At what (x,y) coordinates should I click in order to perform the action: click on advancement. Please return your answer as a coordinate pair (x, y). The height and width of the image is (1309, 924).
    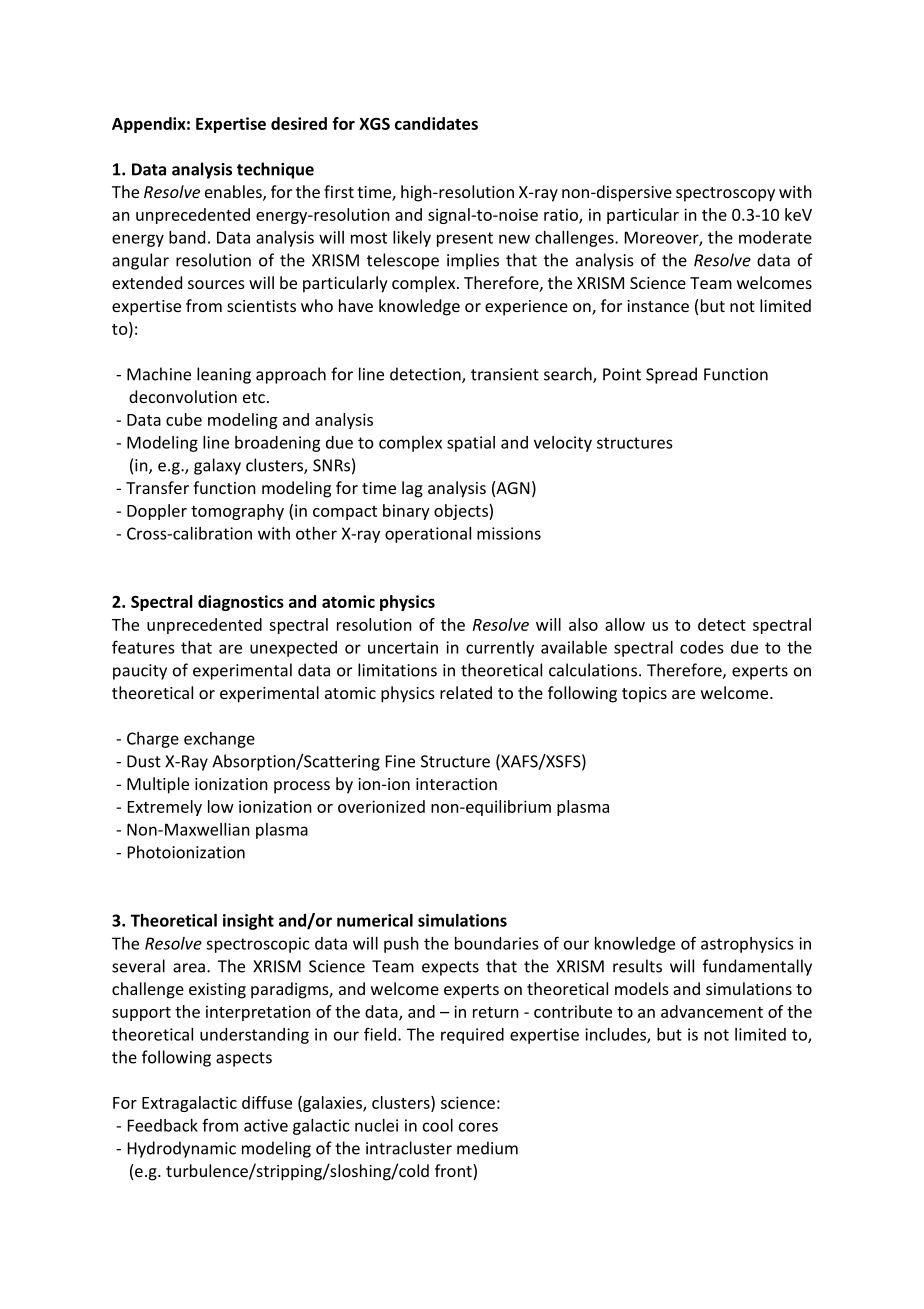
    Looking at the image, I should click on (712, 1011).
